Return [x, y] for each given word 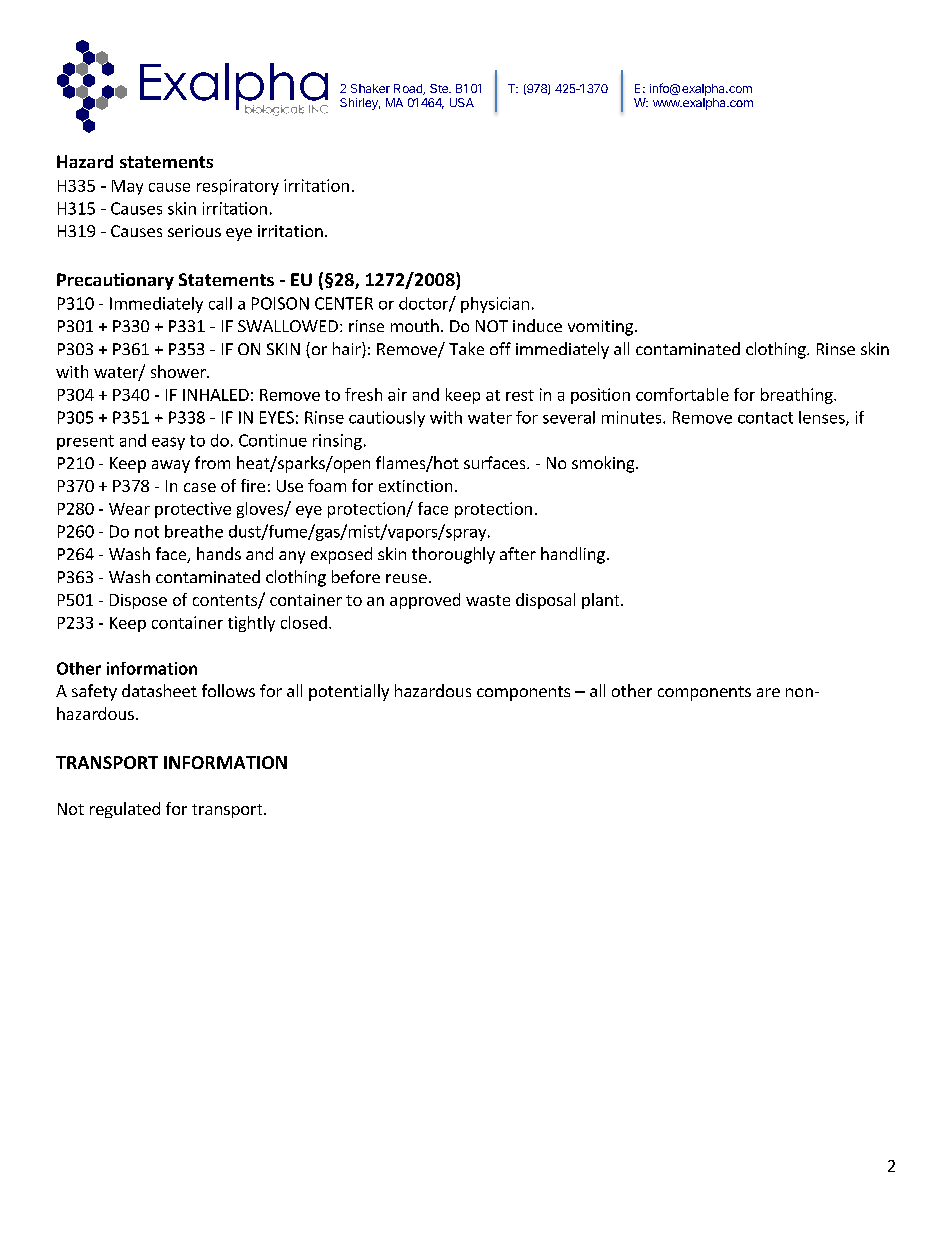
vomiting [600, 328]
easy [168, 443]
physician [495, 305]
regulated [125, 810]
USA [462, 102]
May [127, 187]
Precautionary [115, 281]
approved [425, 601]
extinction [415, 486]
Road [409, 89]
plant [602, 601]
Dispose [138, 601]
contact [765, 418]
